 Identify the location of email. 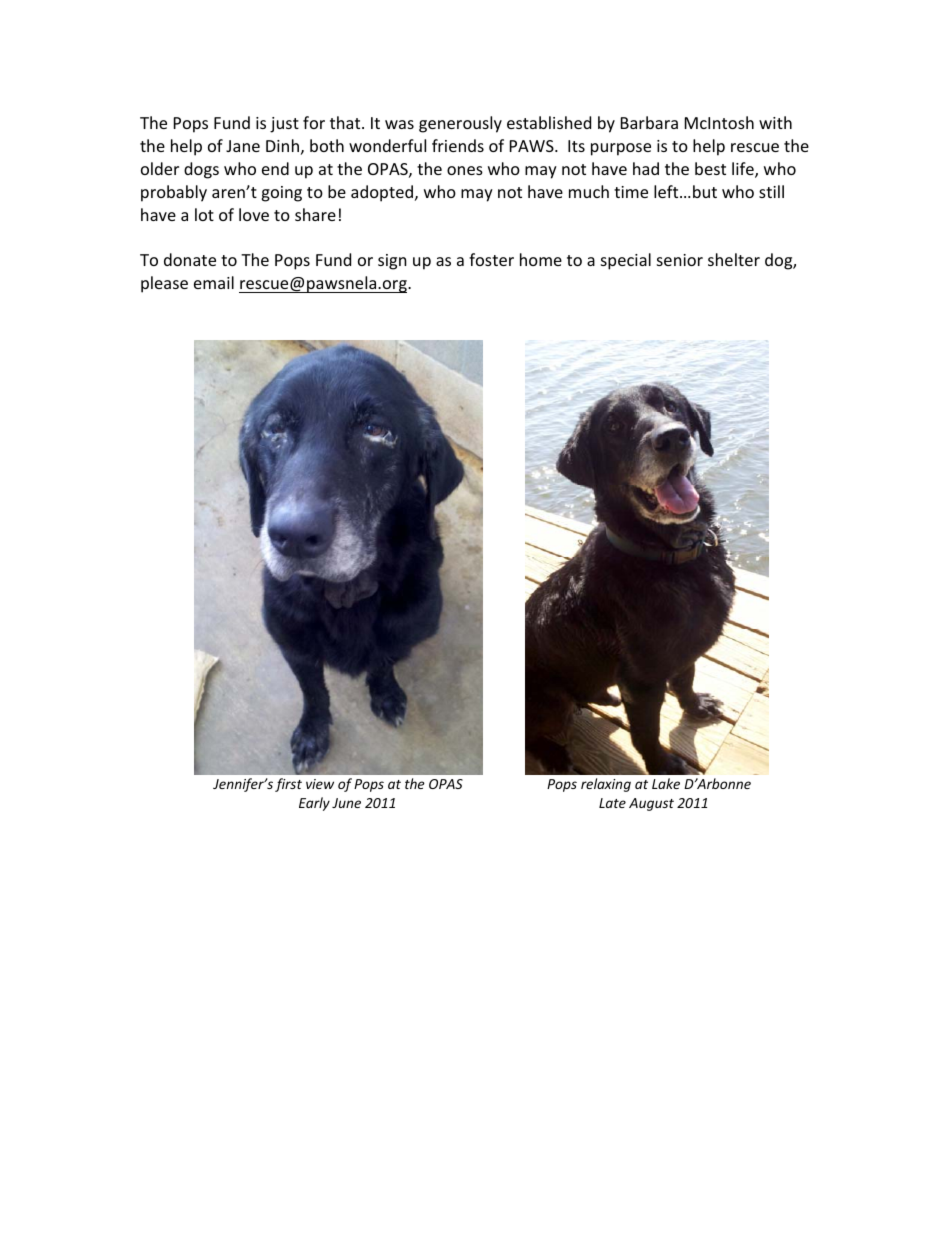
(214, 282).
